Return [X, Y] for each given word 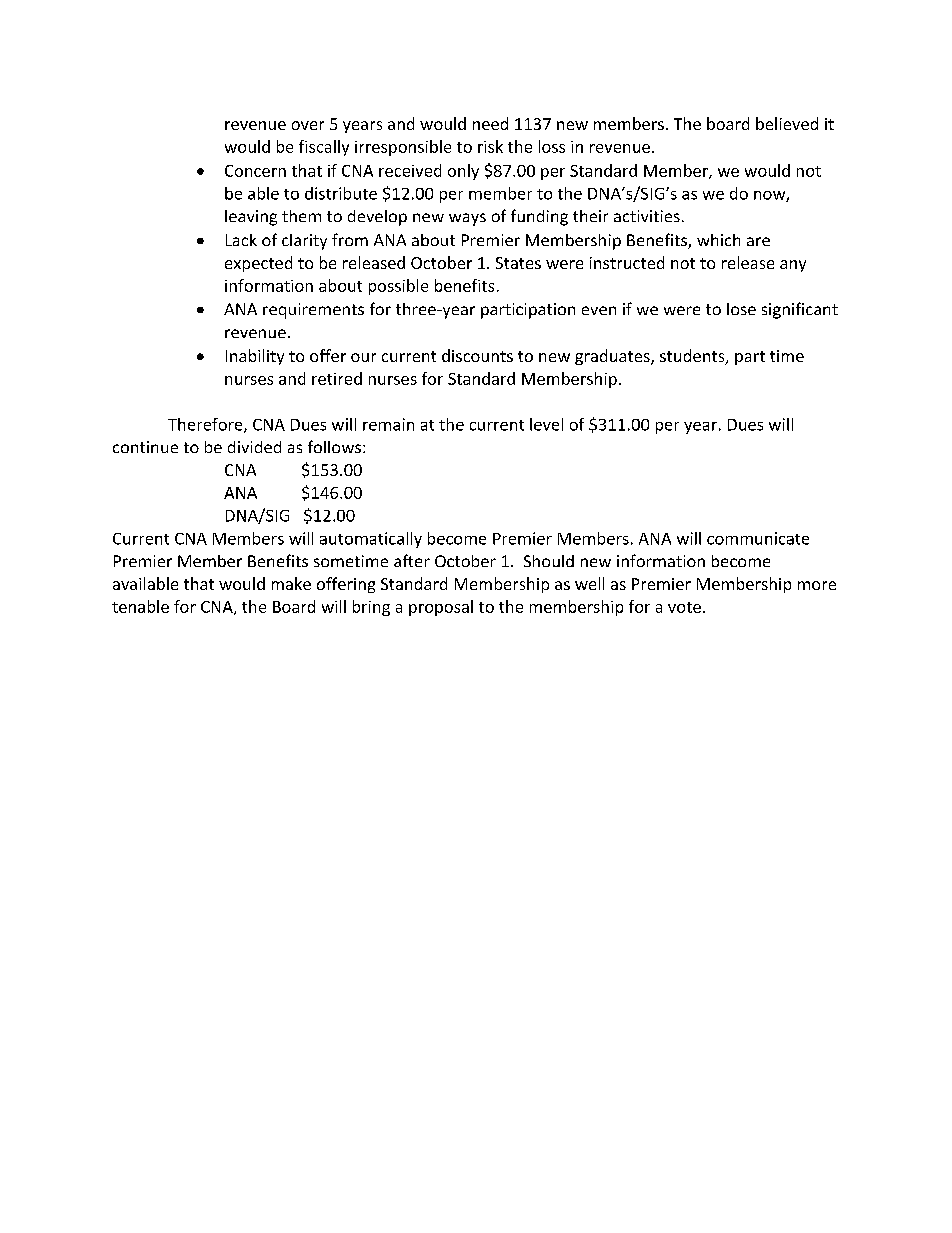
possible [398, 287]
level [546, 424]
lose [741, 309]
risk [490, 146]
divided [254, 447]
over [308, 125]
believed [787, 123]
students [693, 357]
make [291, 583]
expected [258, 264]
